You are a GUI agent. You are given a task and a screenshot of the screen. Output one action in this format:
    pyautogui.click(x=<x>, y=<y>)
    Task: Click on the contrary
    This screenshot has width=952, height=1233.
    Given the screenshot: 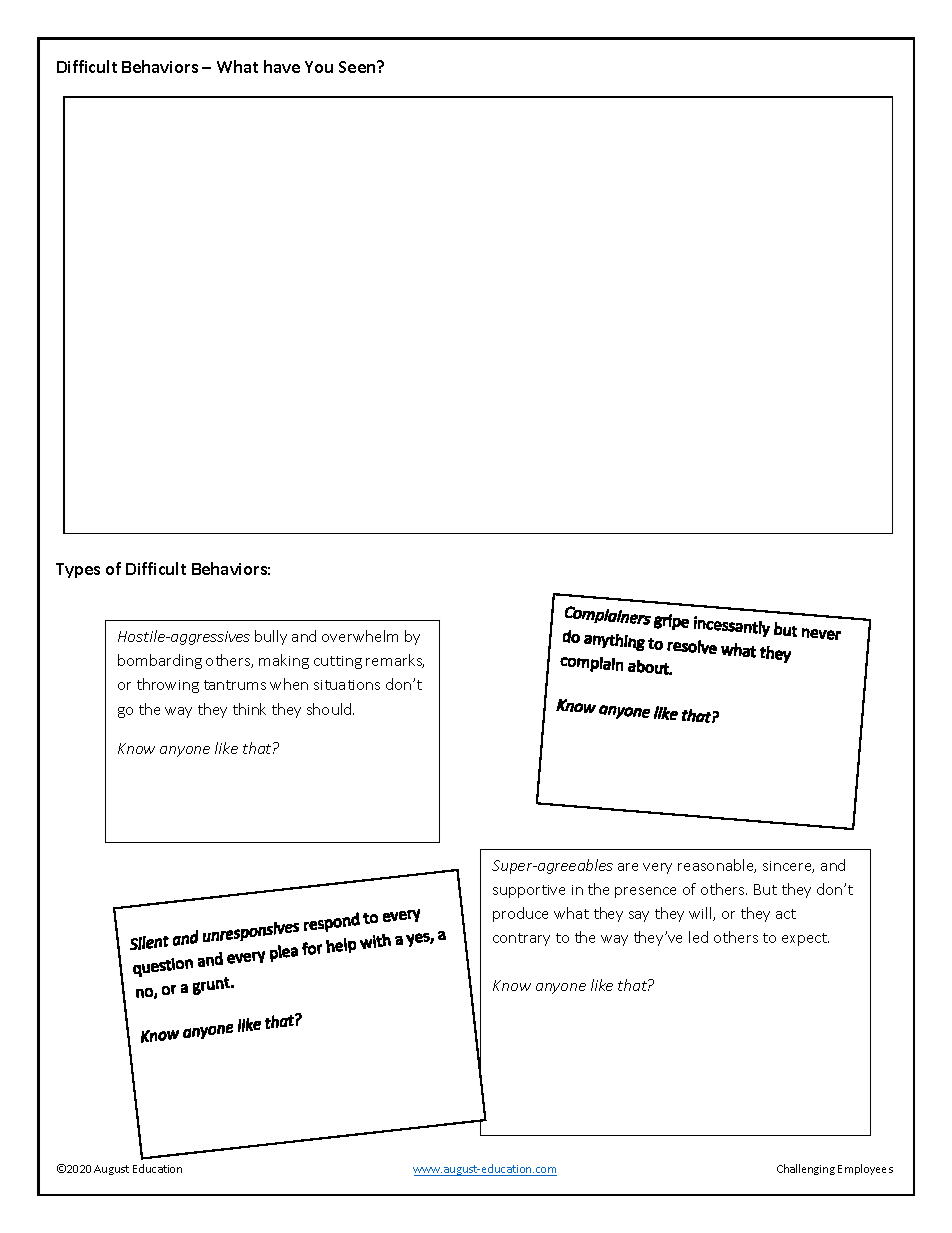 What is the action you would take?
    pyautogui.click(x=521, y=939)
